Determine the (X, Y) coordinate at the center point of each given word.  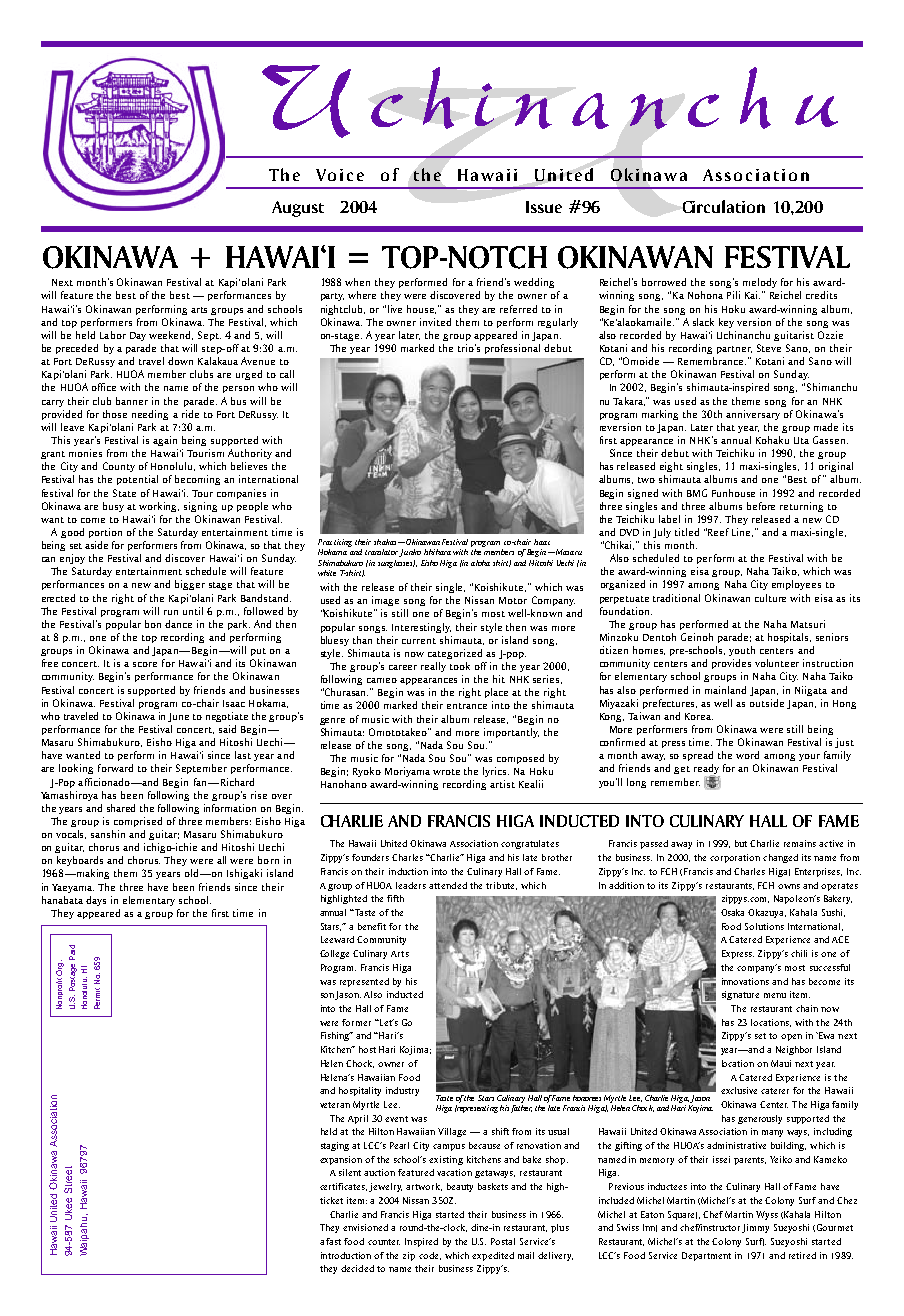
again (165, 441)
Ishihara (437, 552)
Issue (544, 207)
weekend (171, 335)
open (791, 1037)
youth (742, 651)
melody (760, 283)
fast (333, 1241)
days (96, 901)
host (367, 1049)
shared (121, 808)
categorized (455, 654)
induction (408, 871)
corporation (735, 858)
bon (153, 624)
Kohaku (772, 440)
